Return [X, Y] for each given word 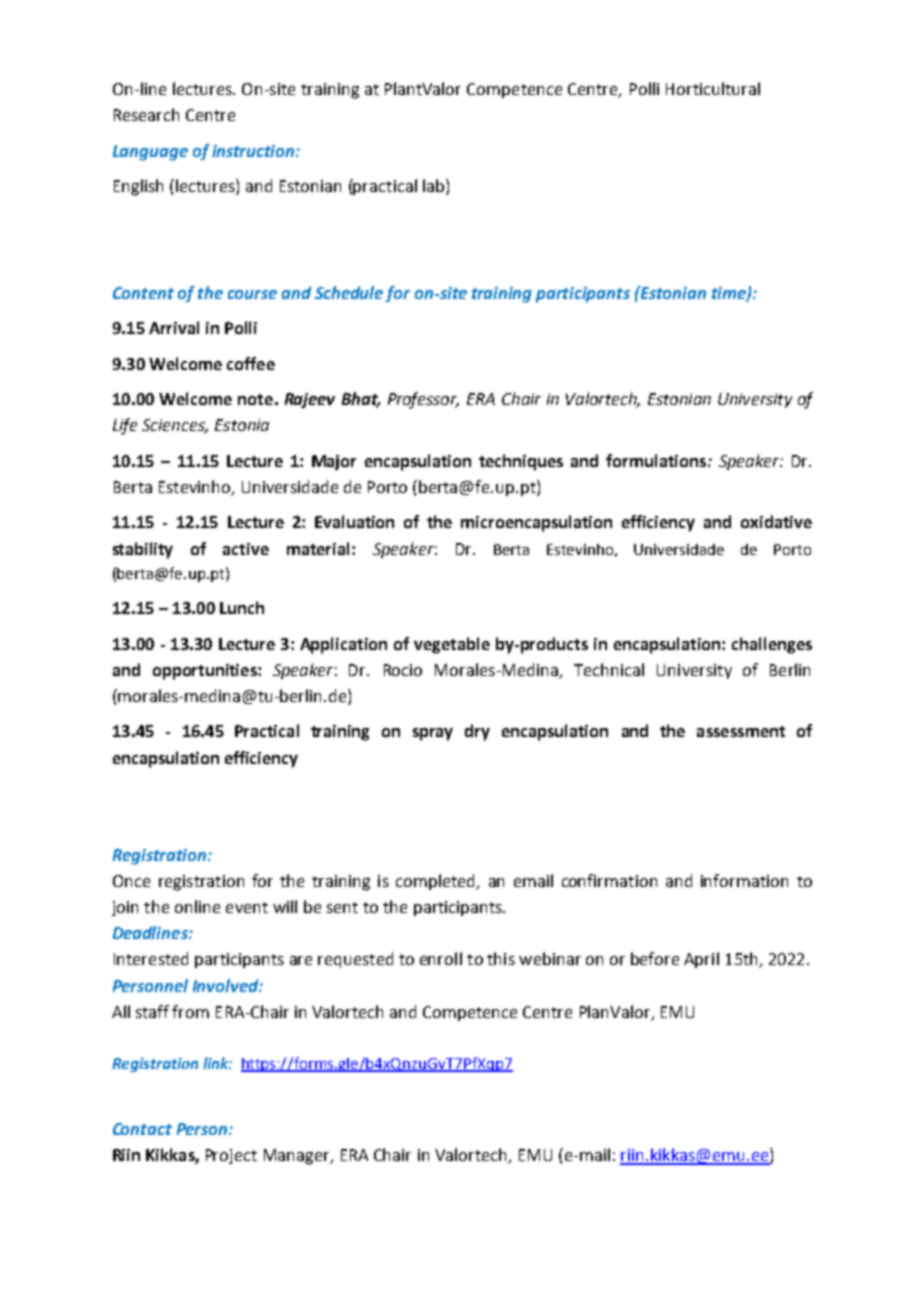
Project [231, 1156]
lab [435, 187]
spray [433, 734]
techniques [521, 462]
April [701, 960]
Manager [298, 1157]
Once [131, 881]
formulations [656, 460]
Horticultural [713, 88]
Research [146, 114]
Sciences [175, 426]
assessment [741, 731]
